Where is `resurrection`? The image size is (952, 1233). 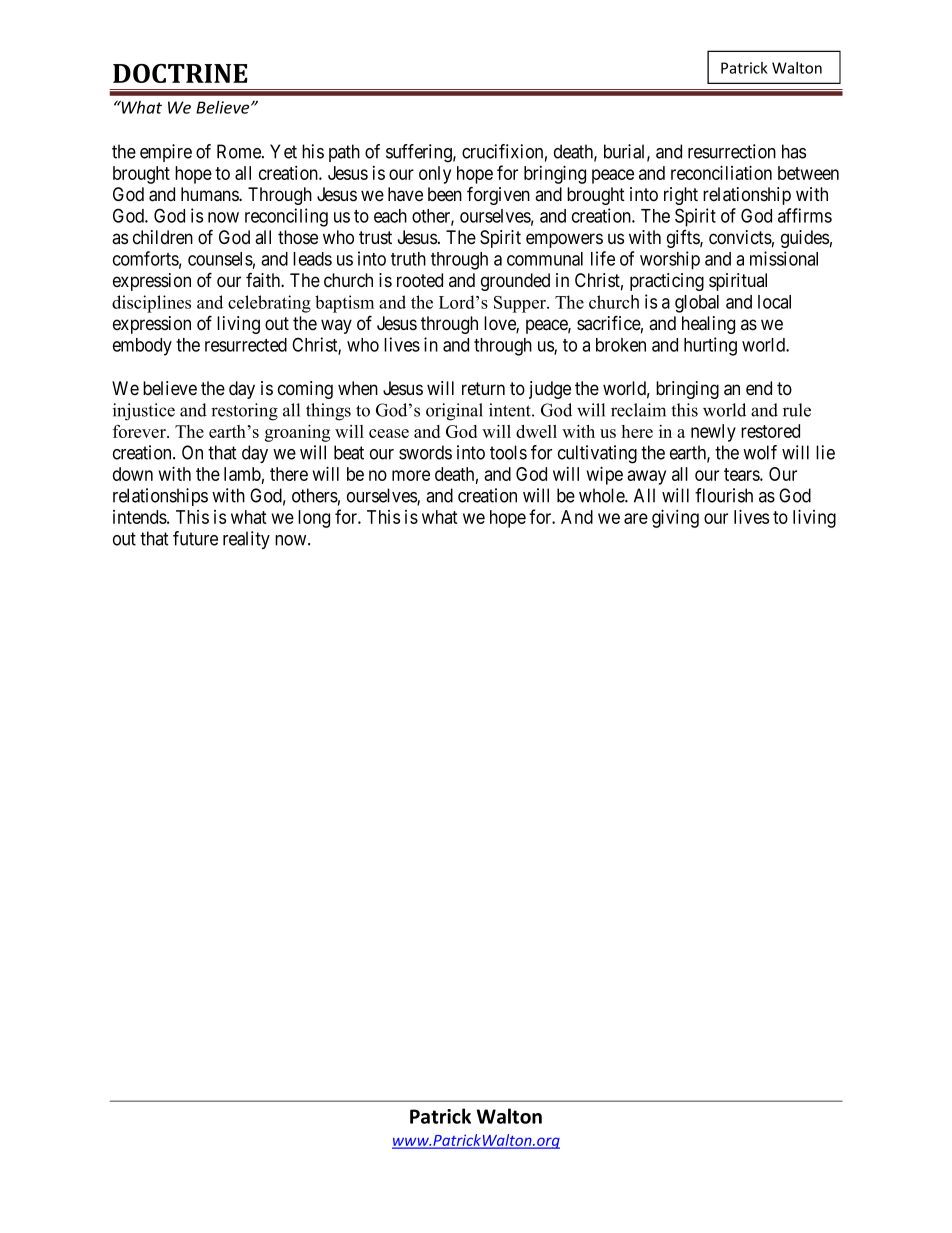 resurrection is located at coordinates (732, 151).
